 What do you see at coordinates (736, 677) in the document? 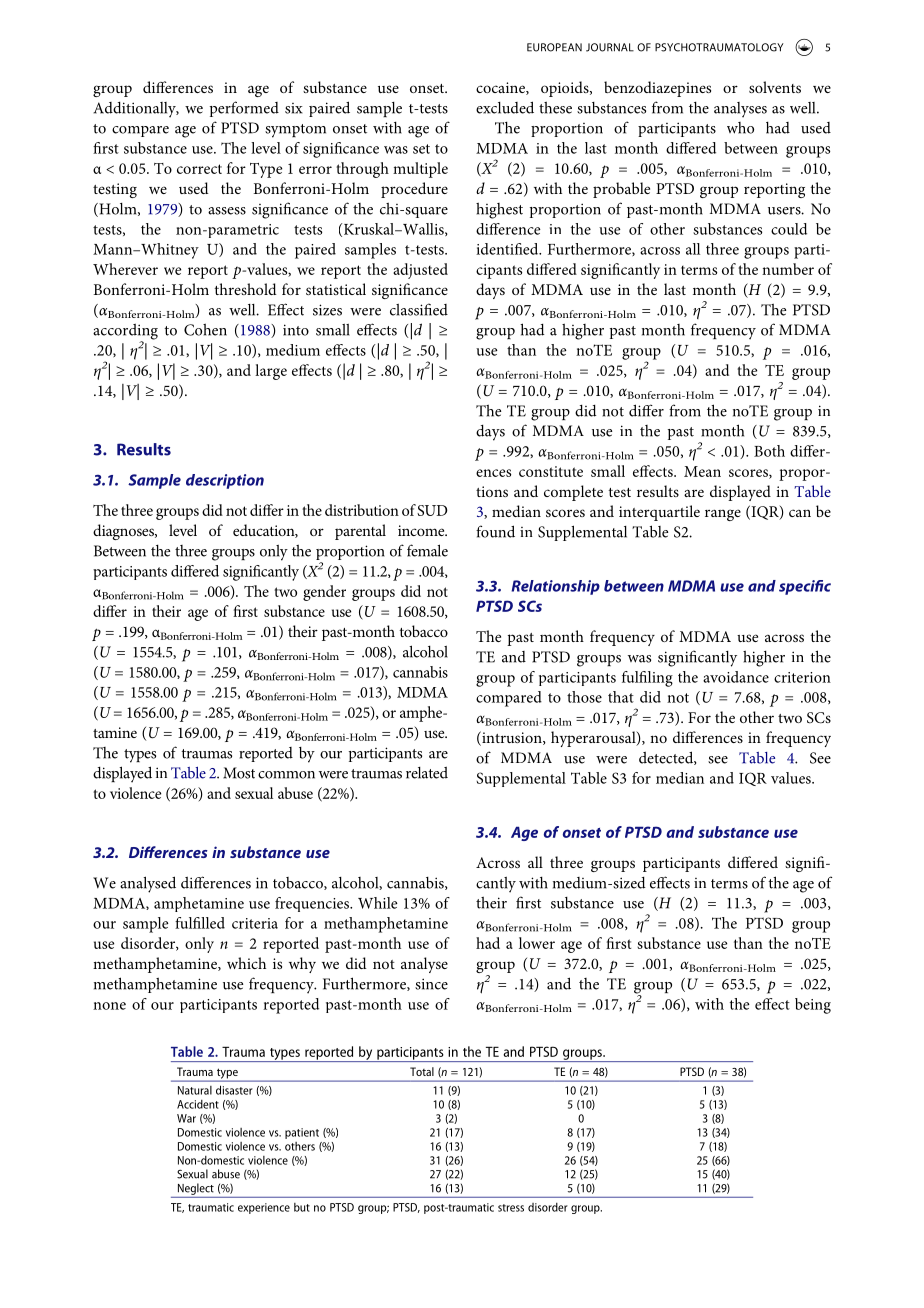
I see `avoidance` at bounding box center [736, 677].
